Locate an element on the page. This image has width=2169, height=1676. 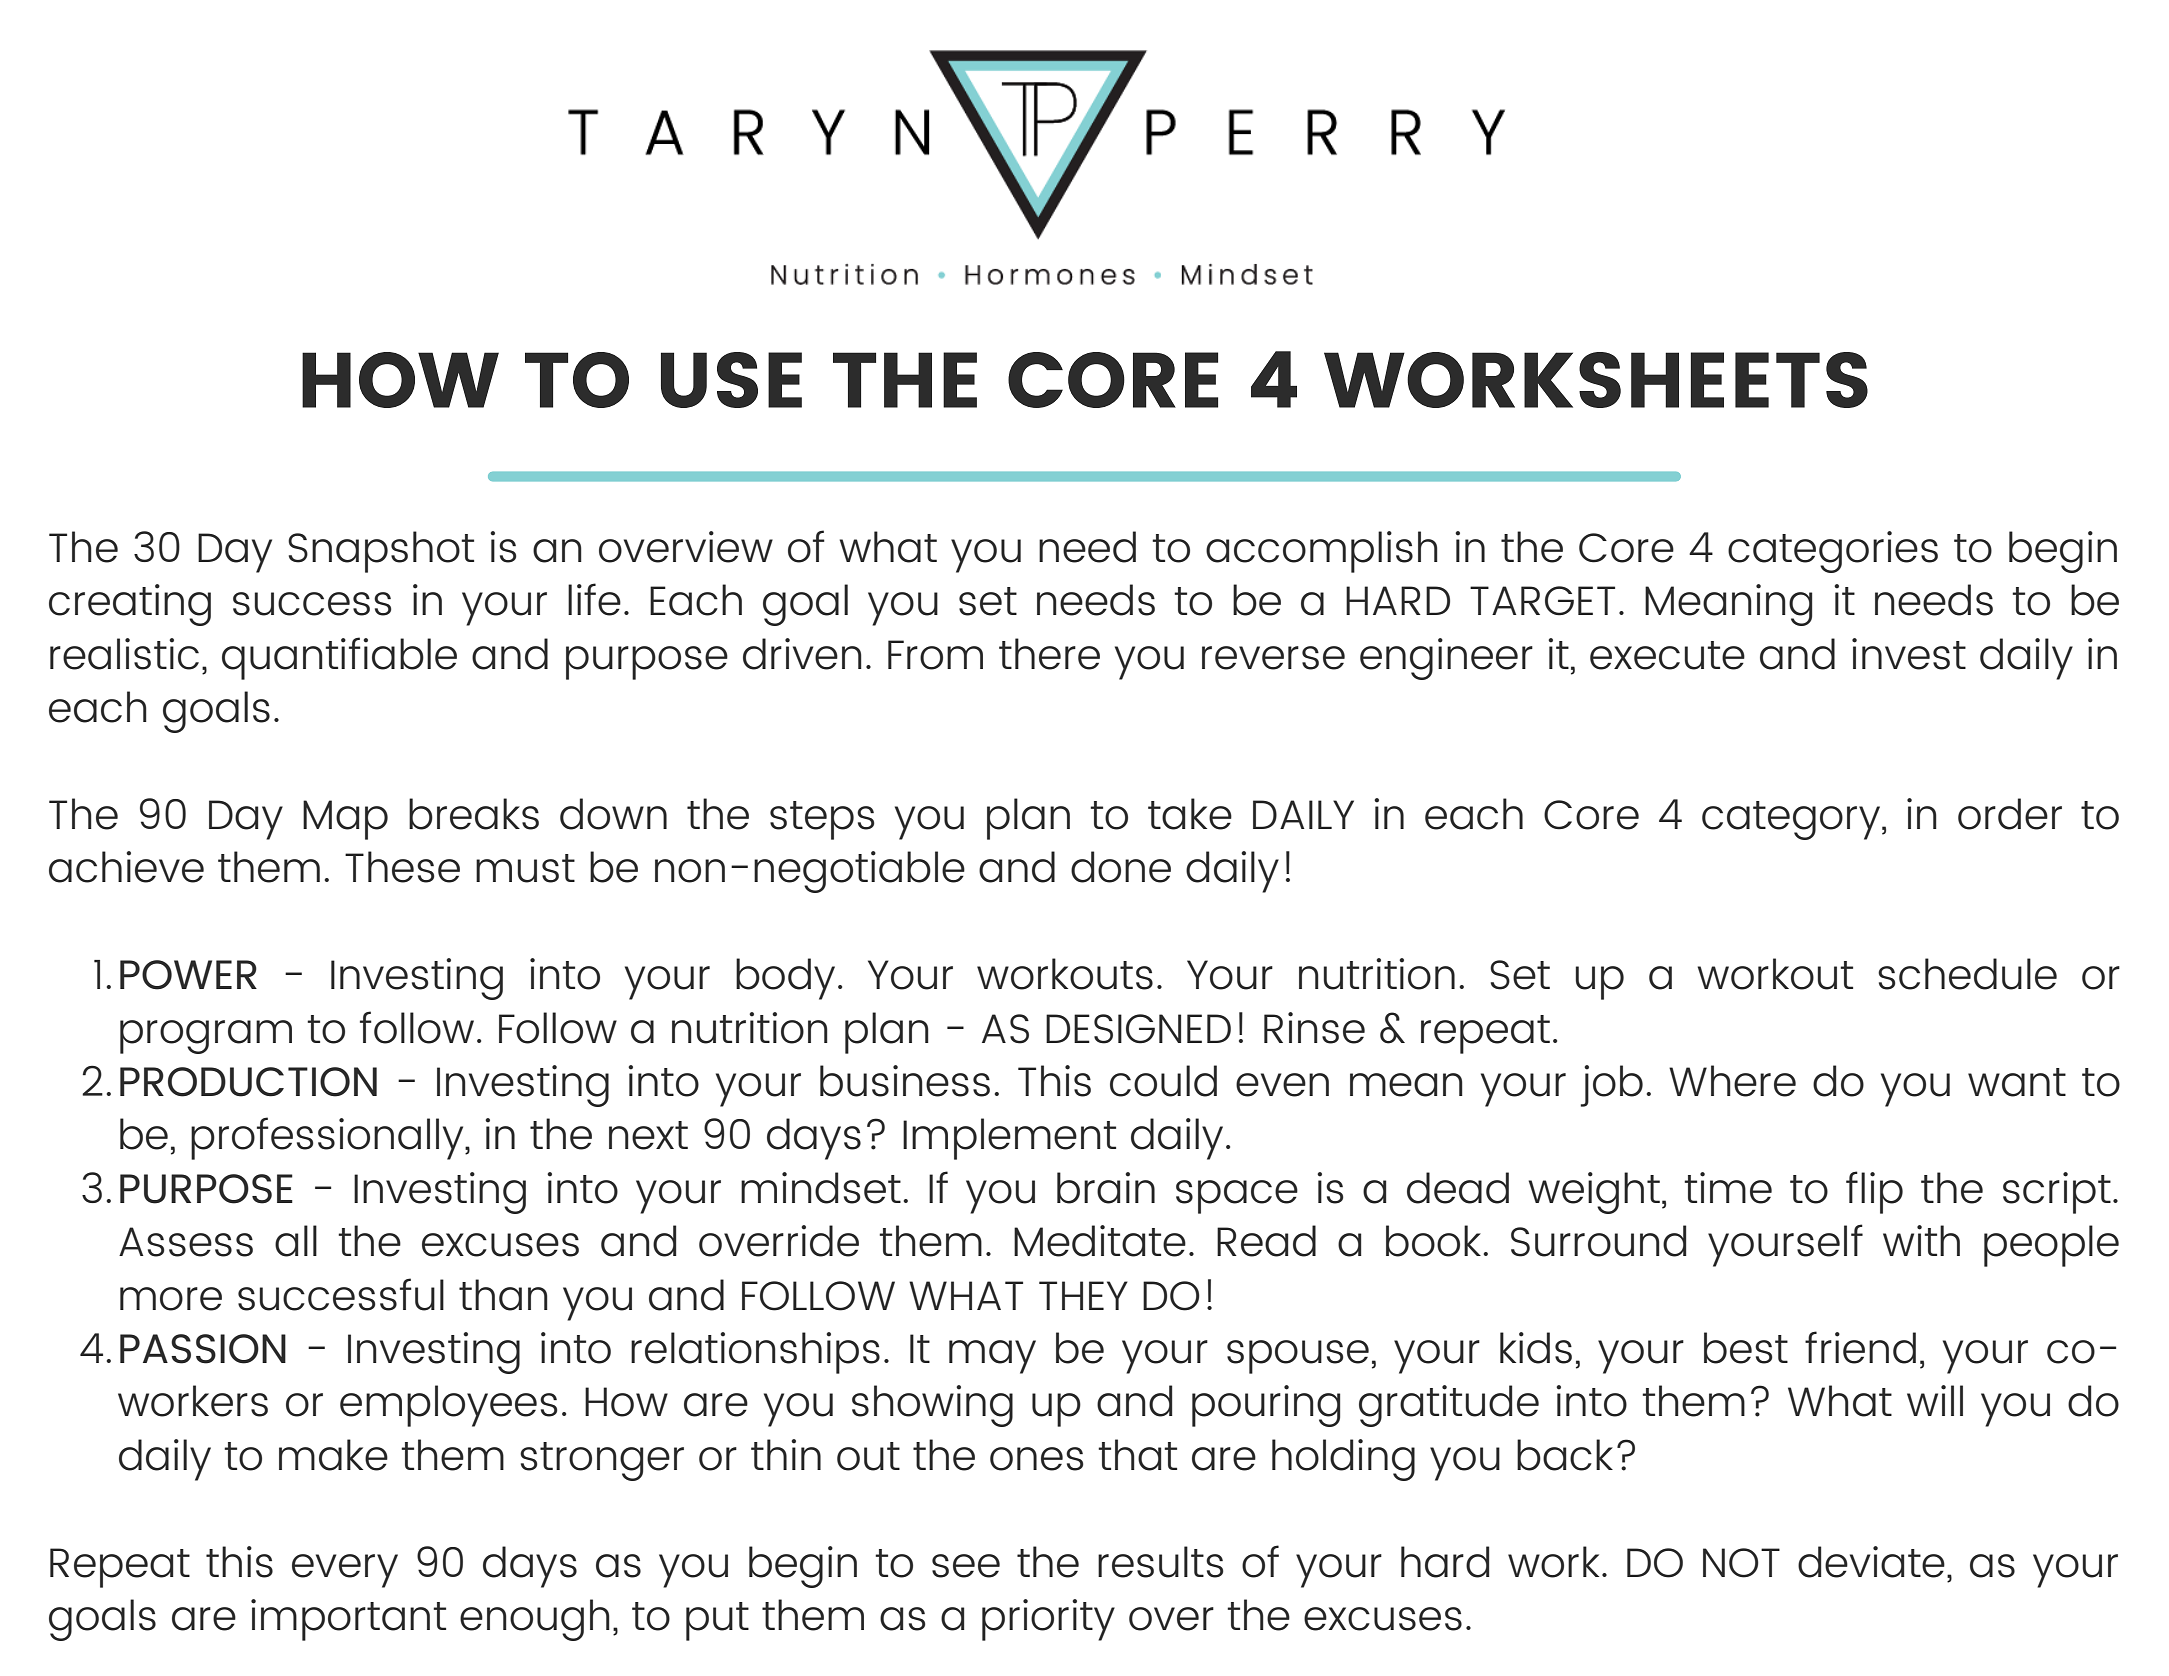
PRODUCTION is located at coordinates (248, 1082).
